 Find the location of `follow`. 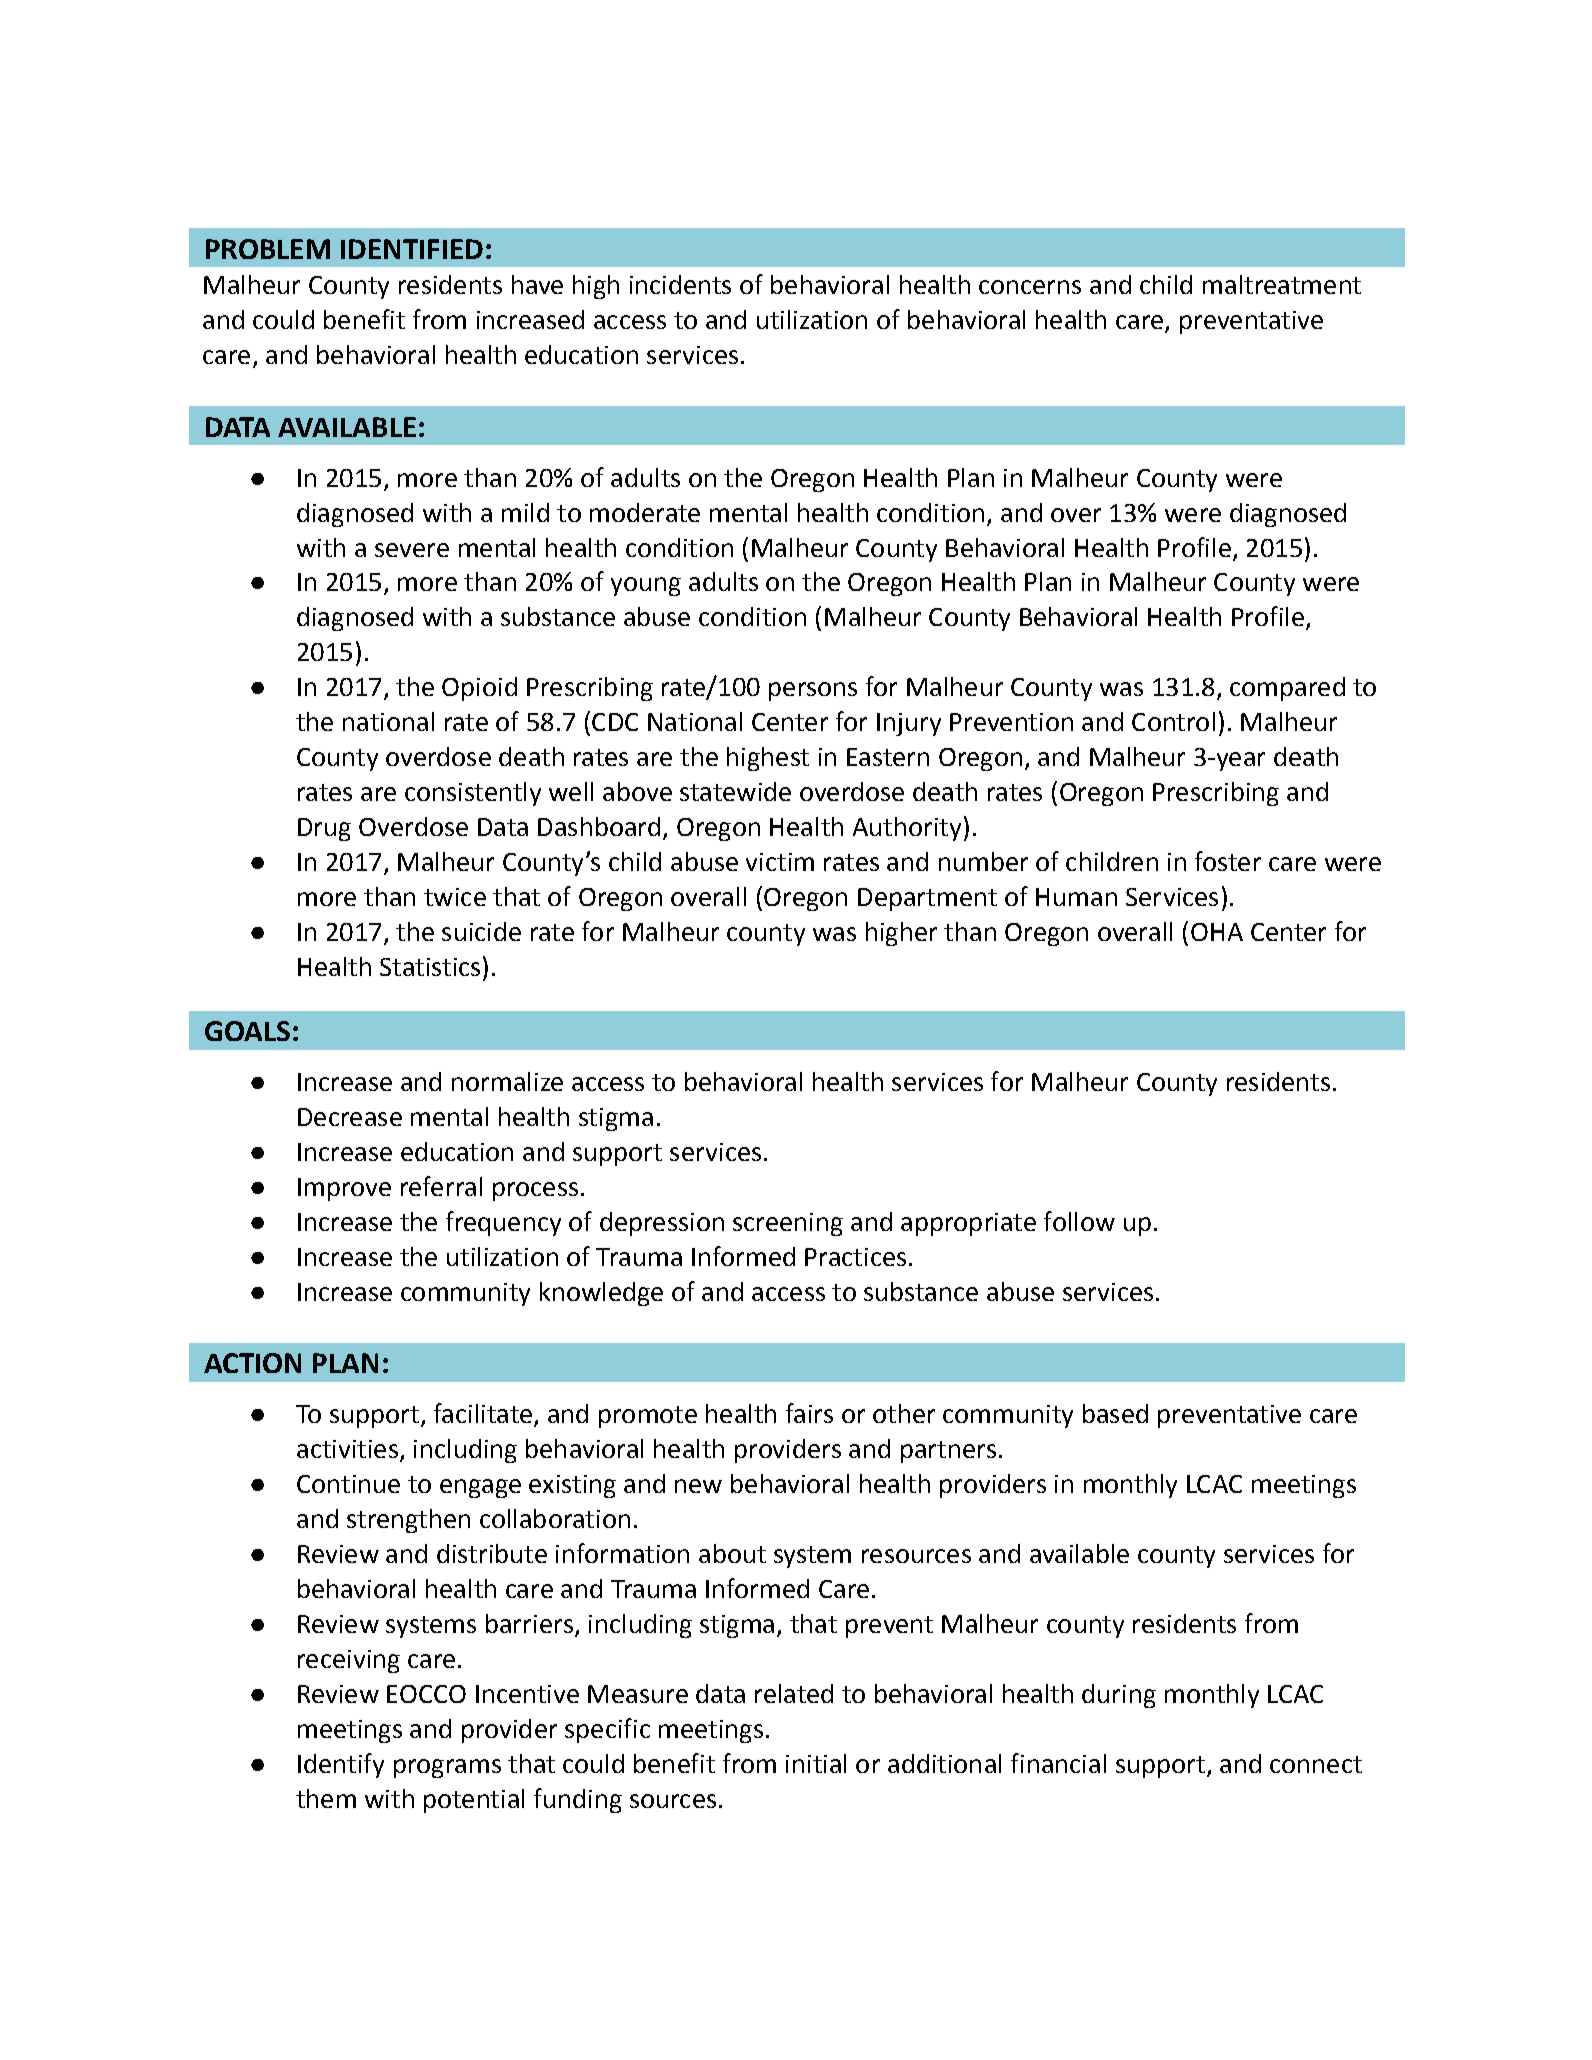

follow is located at coordinates (1079, 1221).
